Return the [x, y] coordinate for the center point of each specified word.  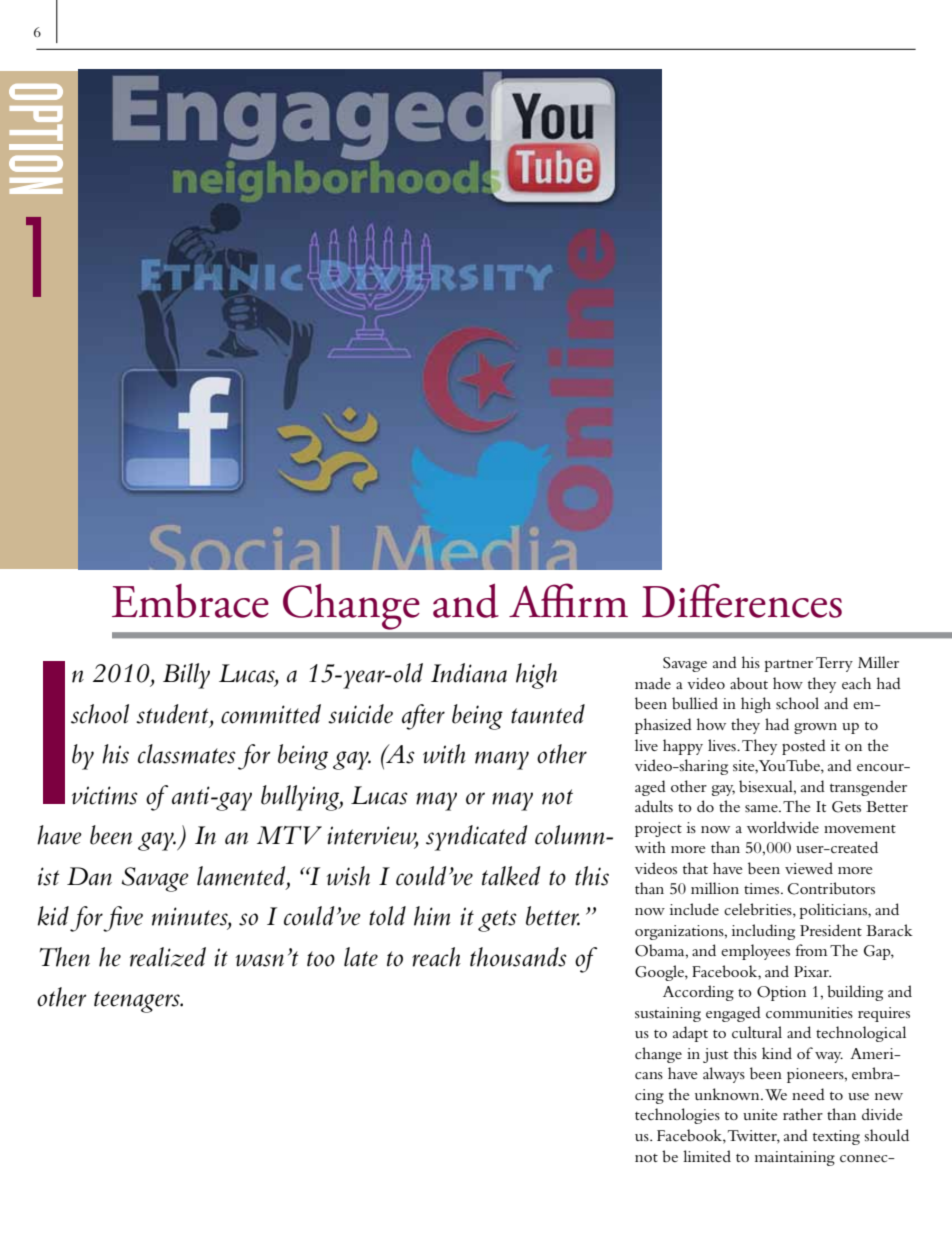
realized [168, 957]
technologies [677, 1116]
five [123, 919]
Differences [742, 600]
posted [804, 747]
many [502, 760]
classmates [187, 754]
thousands [518, 957]
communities [809, 1012]
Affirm [568, 600]
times [763, 888]
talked [511, 876]
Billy [186, 676]
